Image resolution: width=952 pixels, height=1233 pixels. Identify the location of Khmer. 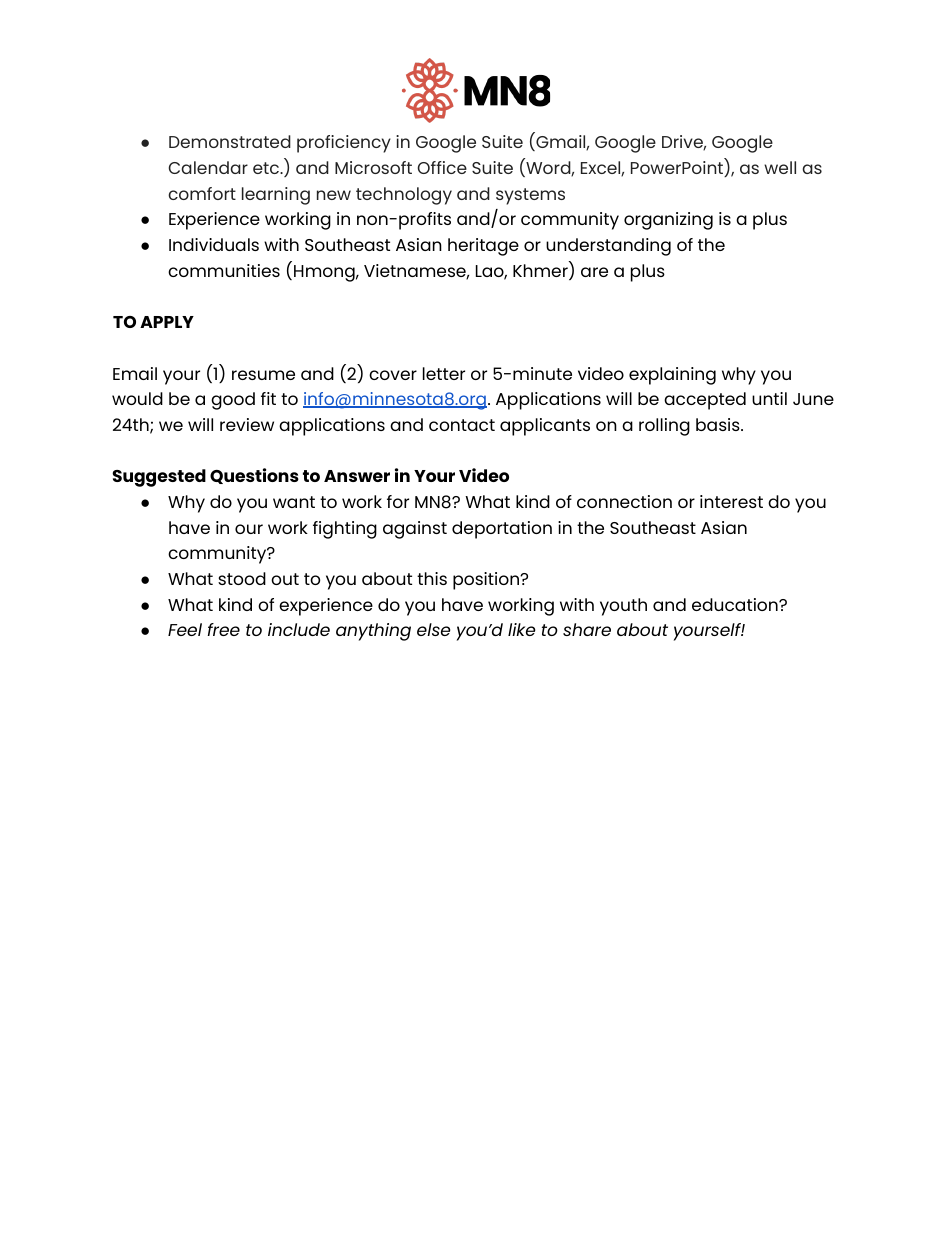
(541, 271).
